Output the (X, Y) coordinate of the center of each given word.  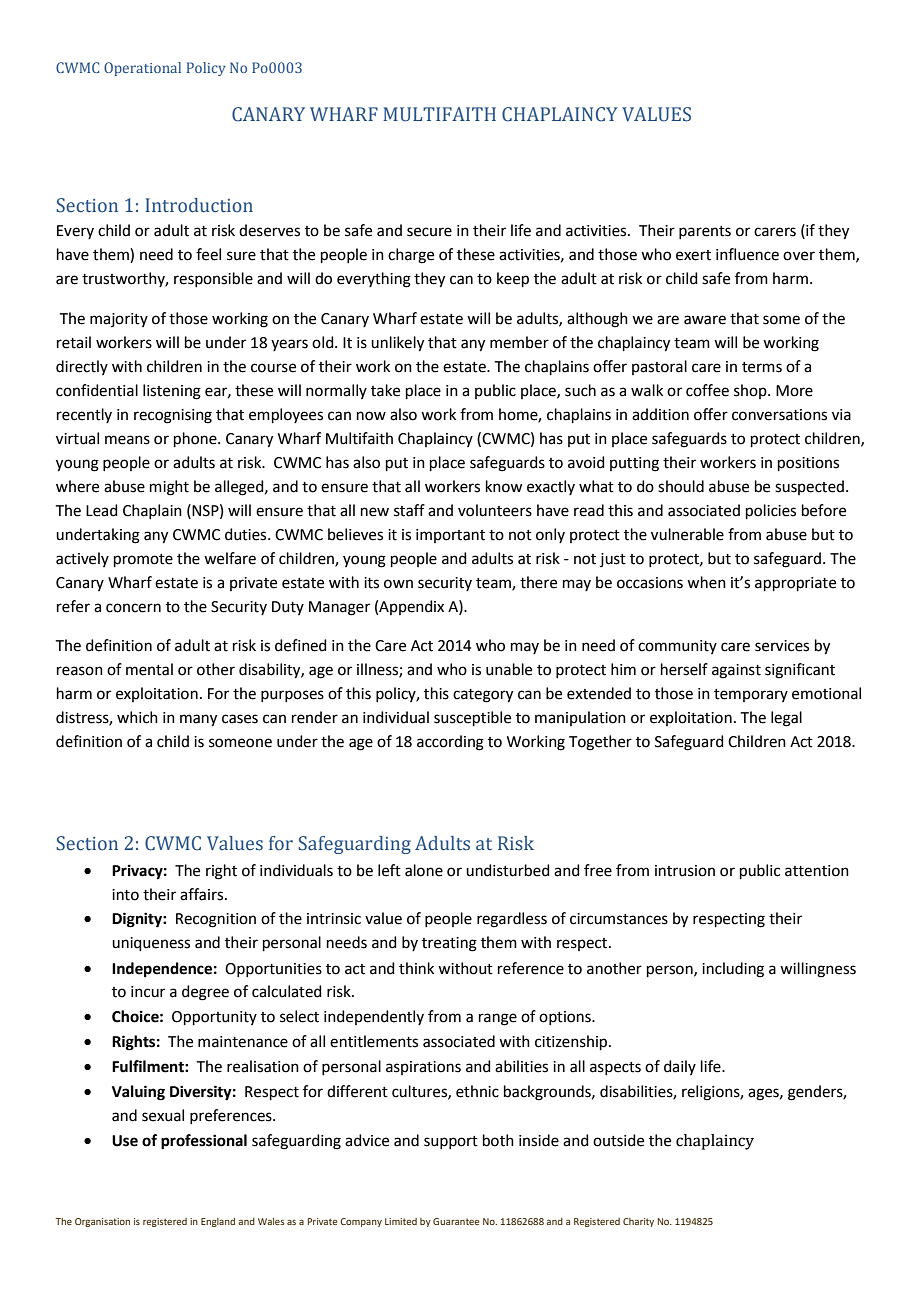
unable (509, 669)
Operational (142, 69)
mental (149, 669)
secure (429, 232)
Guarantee (456, 1221)
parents (705, 232)
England (218, 1222)
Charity (638, 1222)
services (782, 646)
